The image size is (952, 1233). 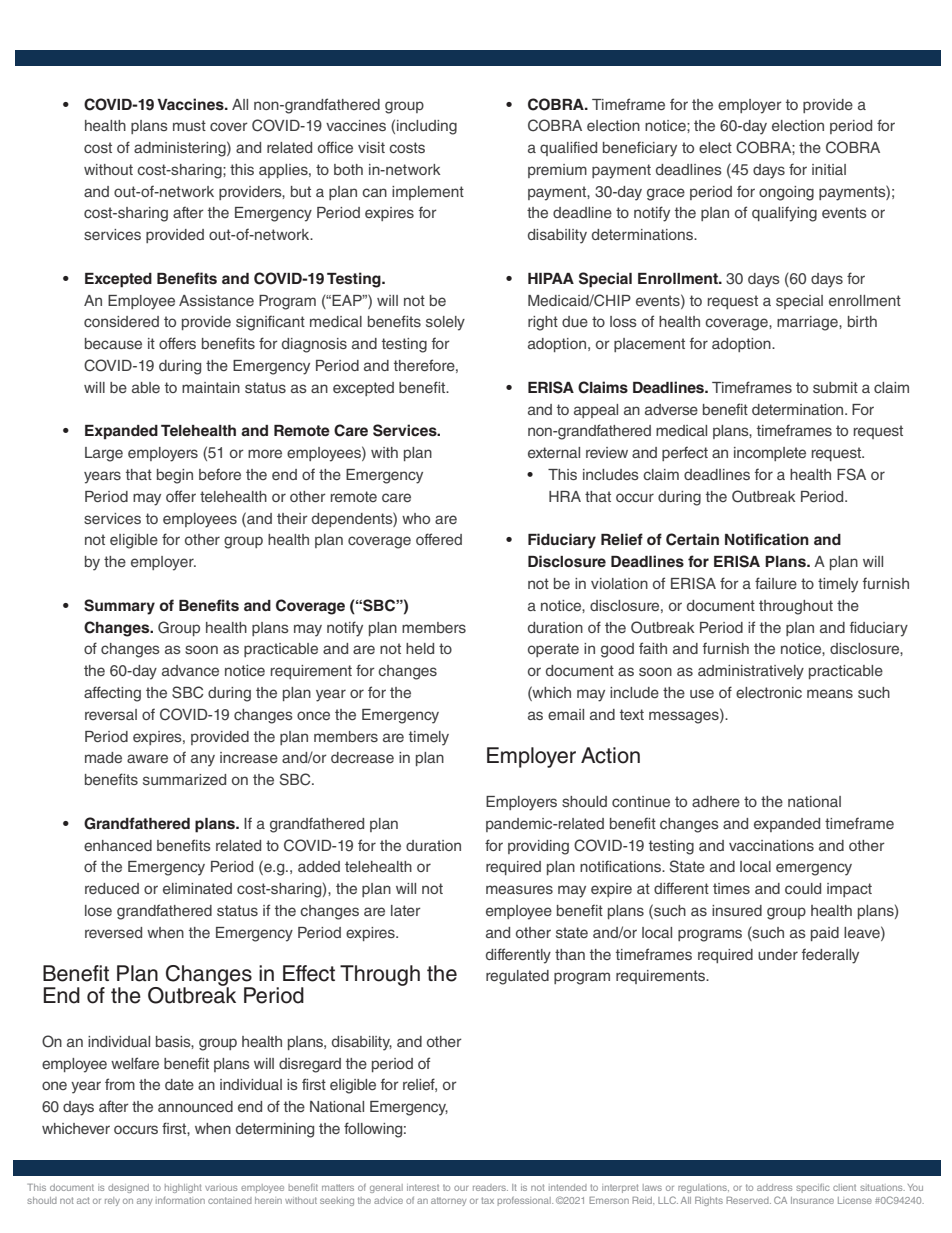 What do you see at coordinates (189, 125) in the screenshot?
I see `must` at bounding box center [189, 125].
